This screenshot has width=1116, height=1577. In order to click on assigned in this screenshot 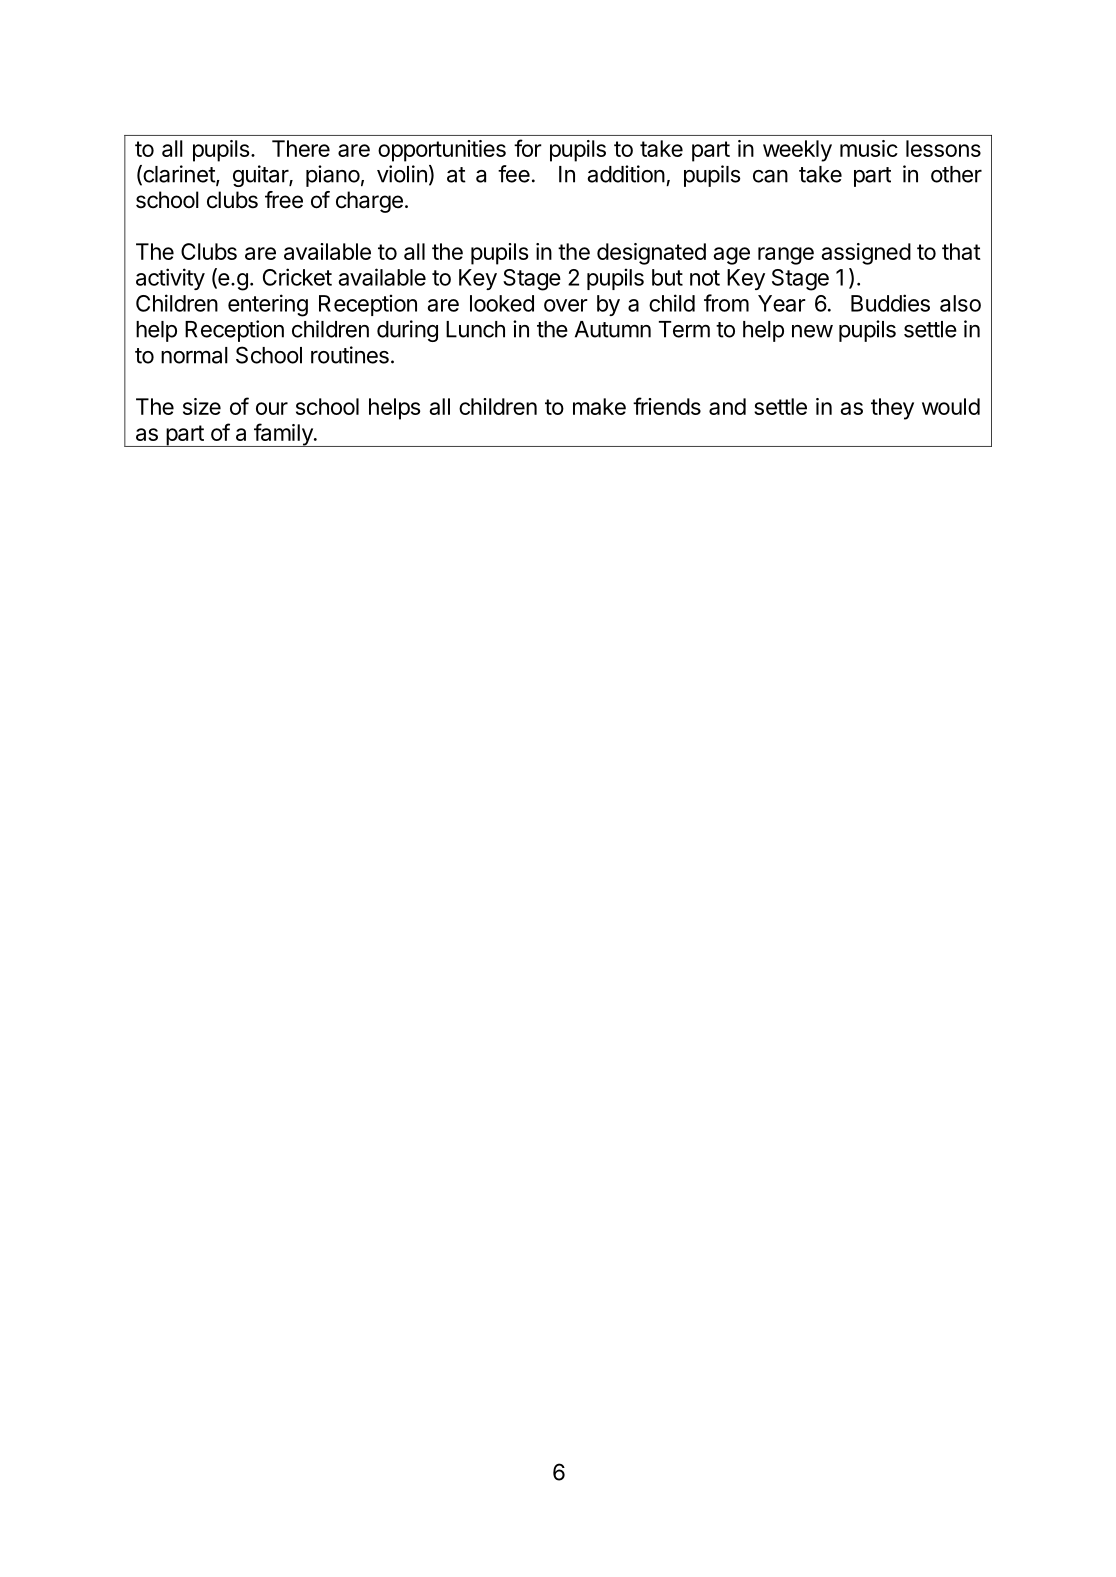, I will do `click(866, 254)`.
